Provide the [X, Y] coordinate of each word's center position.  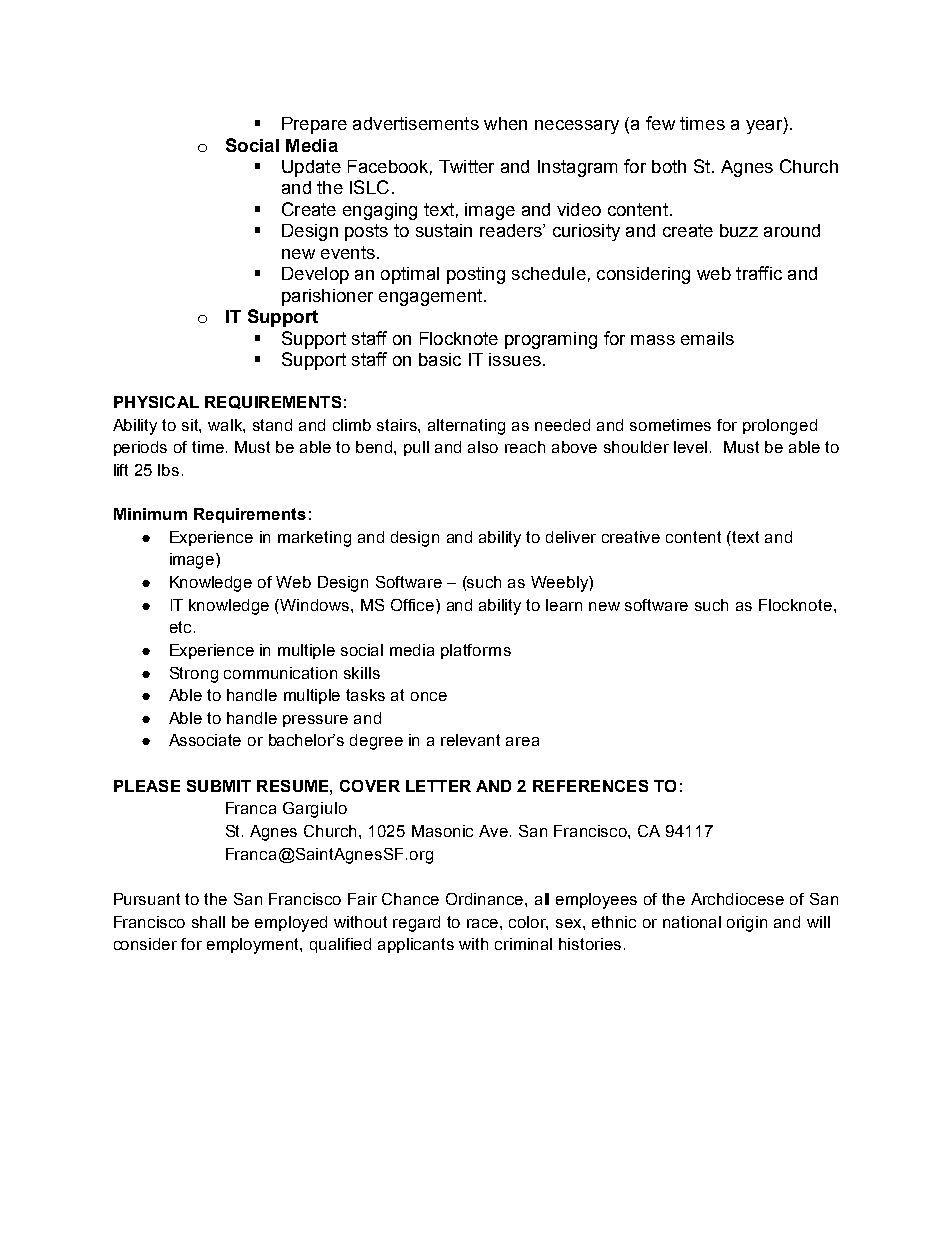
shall [208, 922]
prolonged [780, 427]
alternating [466, 427]
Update [311, 168]
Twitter [466, 166]
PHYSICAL [156, 402]
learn [564, 605]
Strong [194, 675]
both [669, 166]
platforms [476, 651]
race [484, 923]
